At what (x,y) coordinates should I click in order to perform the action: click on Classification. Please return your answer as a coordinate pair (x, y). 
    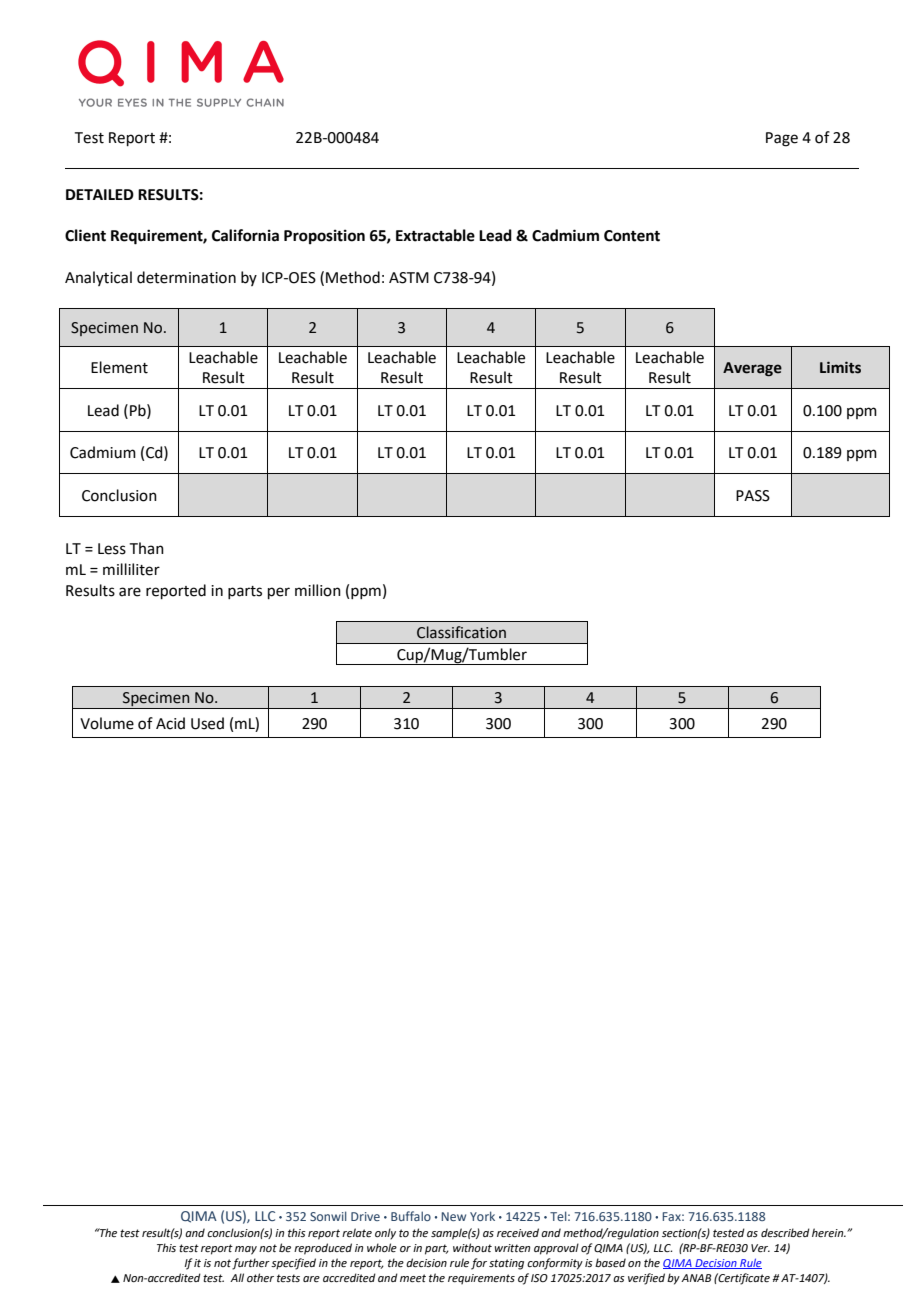
    Looking at the image, I should click on (461, 632).
